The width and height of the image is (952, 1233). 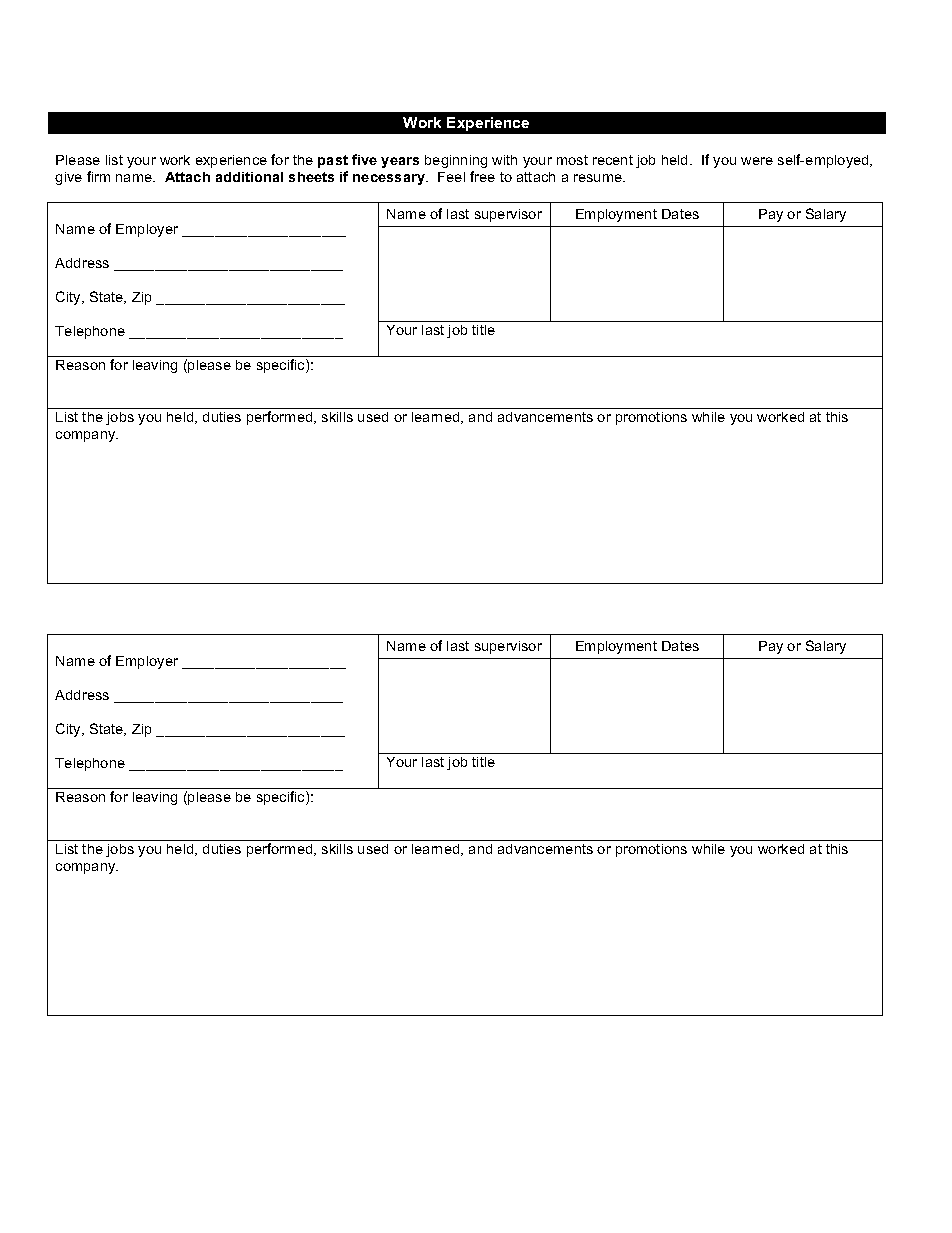 What do you see at coordinates (68, 178) in the image?
I see `give` at bounding box center [68, 178].
